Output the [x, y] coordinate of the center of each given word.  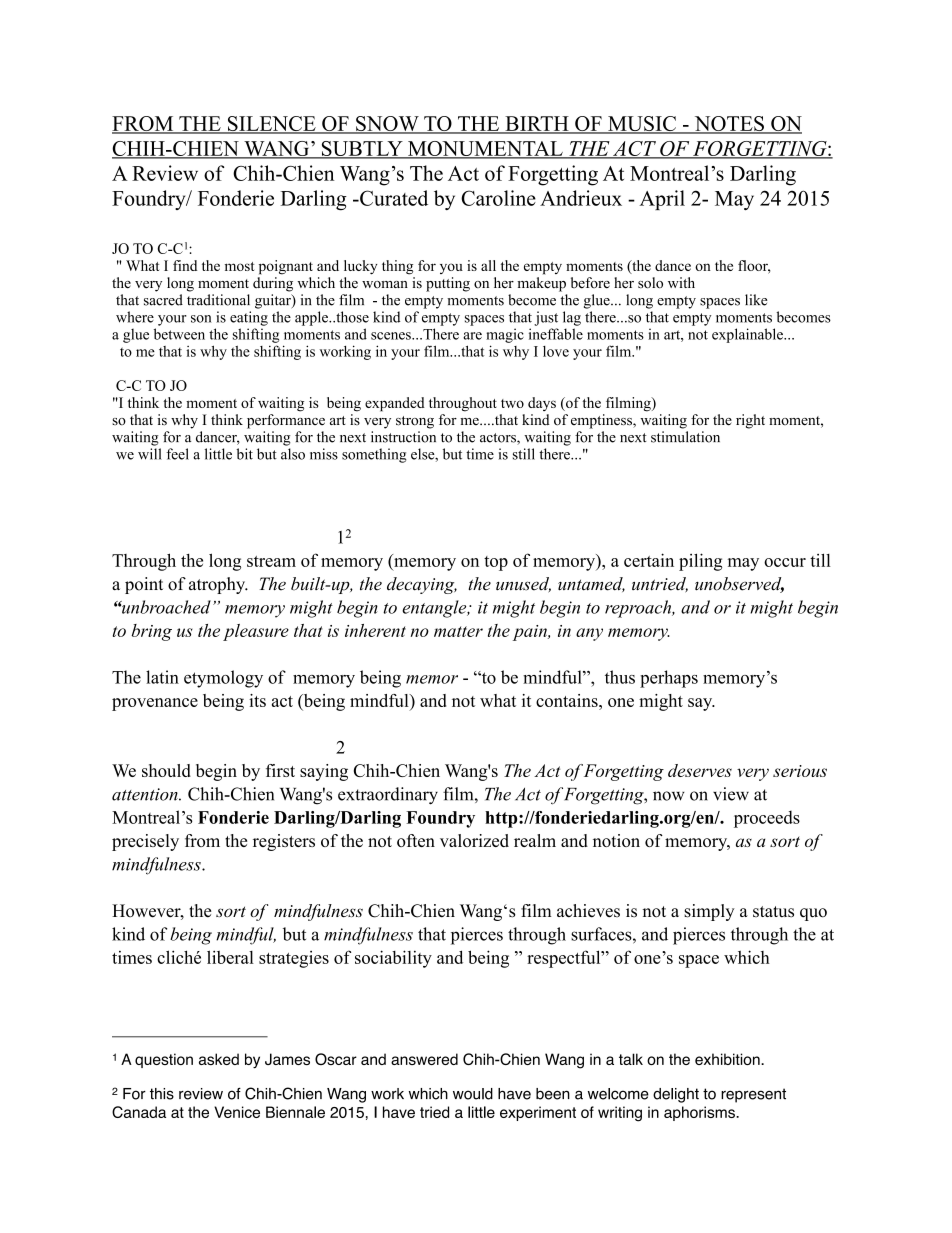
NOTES [729, 125]
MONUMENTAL [485, 149]
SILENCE [271, 125]
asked [219, 1059]
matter [458, 631]
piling [700, 562]
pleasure [256, 632]
